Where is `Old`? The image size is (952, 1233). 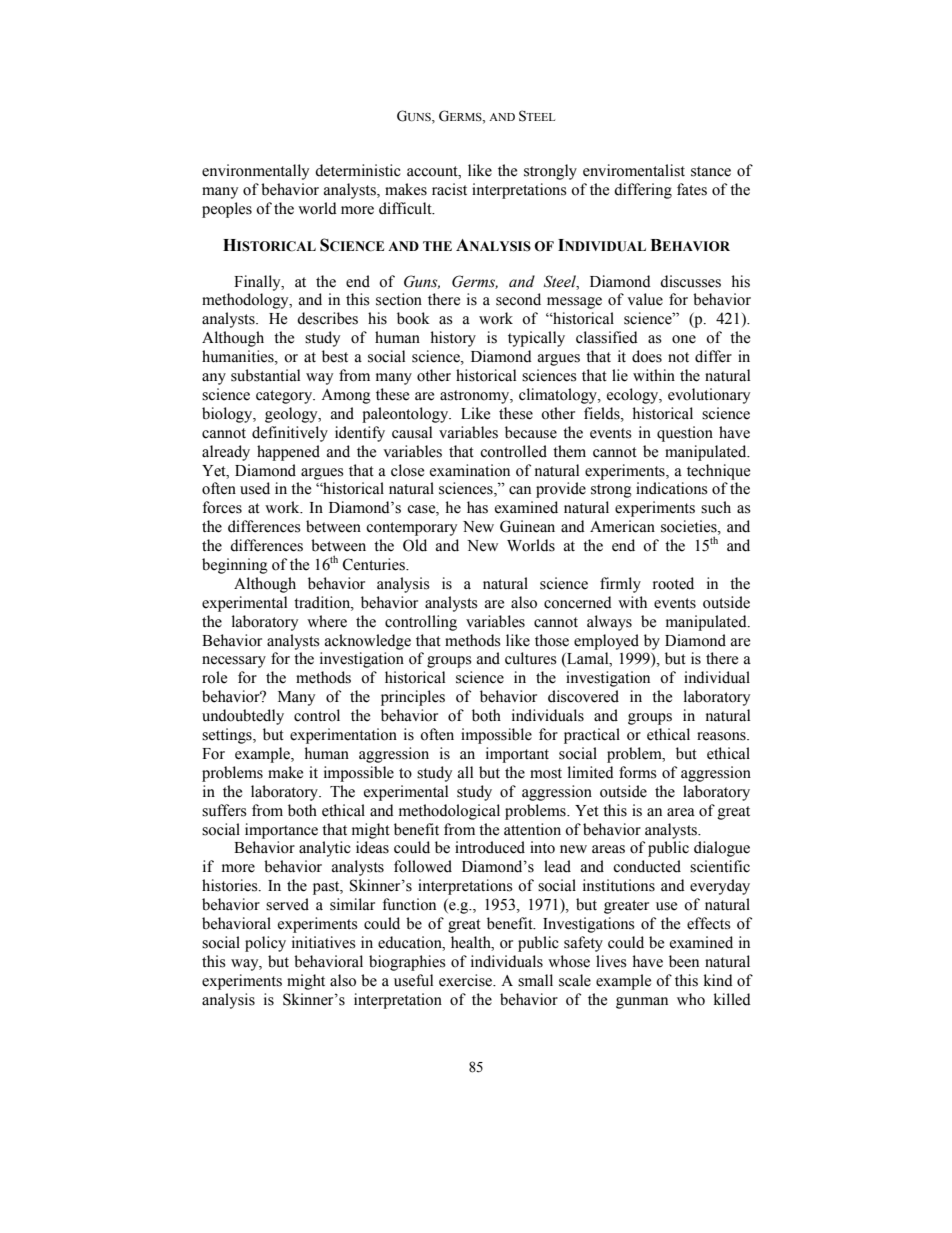 Old is located at coordinates (415, 545).
